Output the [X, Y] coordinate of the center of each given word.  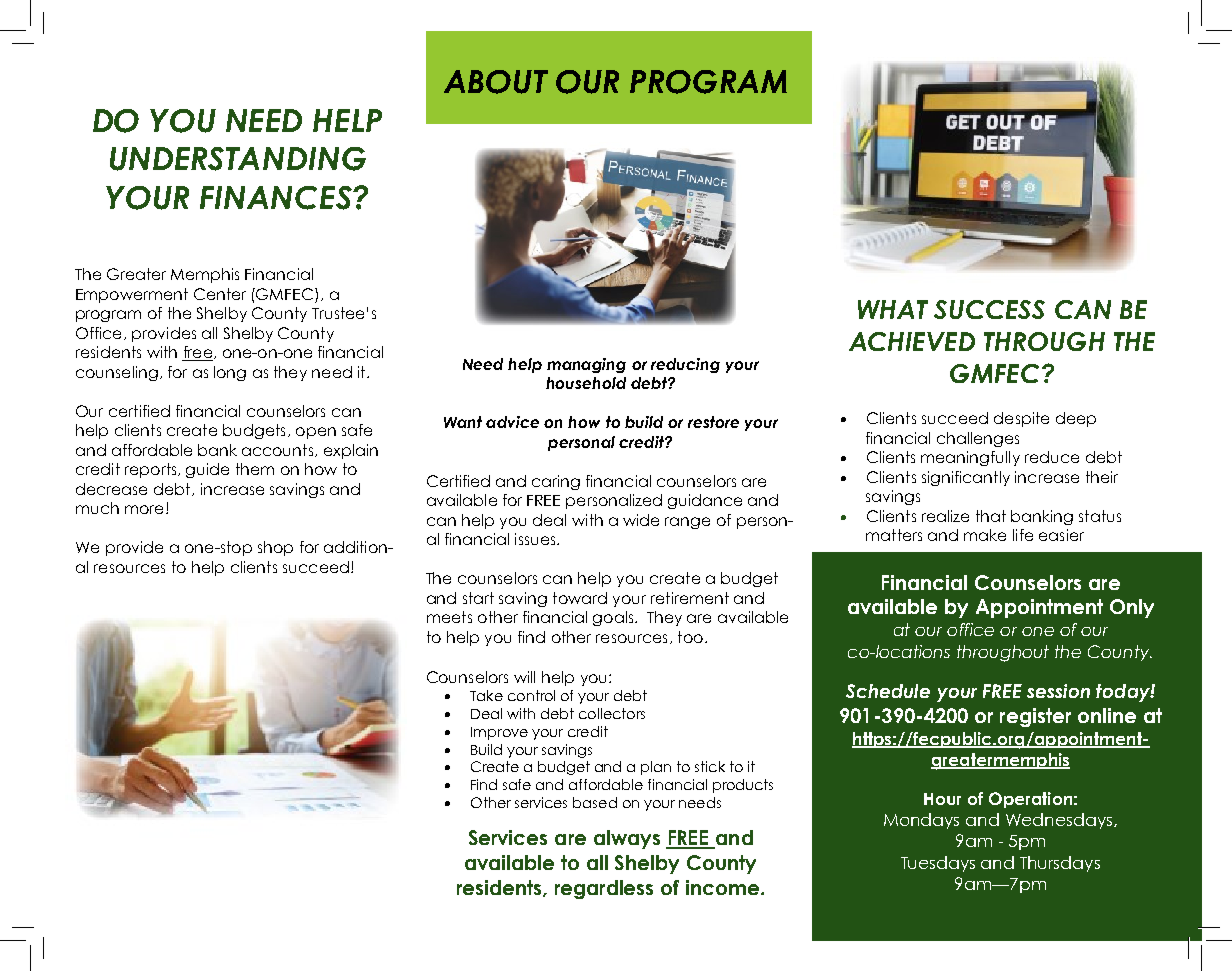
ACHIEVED [912, 341]
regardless [604, 889]
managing [586, 365]
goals [614, 618]
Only [1132, 608]
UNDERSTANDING [238, 159]
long [230, 373]
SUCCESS [989, 309]
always [627, 839]
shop [275, 548]
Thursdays [1060, 864]
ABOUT [496, 82]
